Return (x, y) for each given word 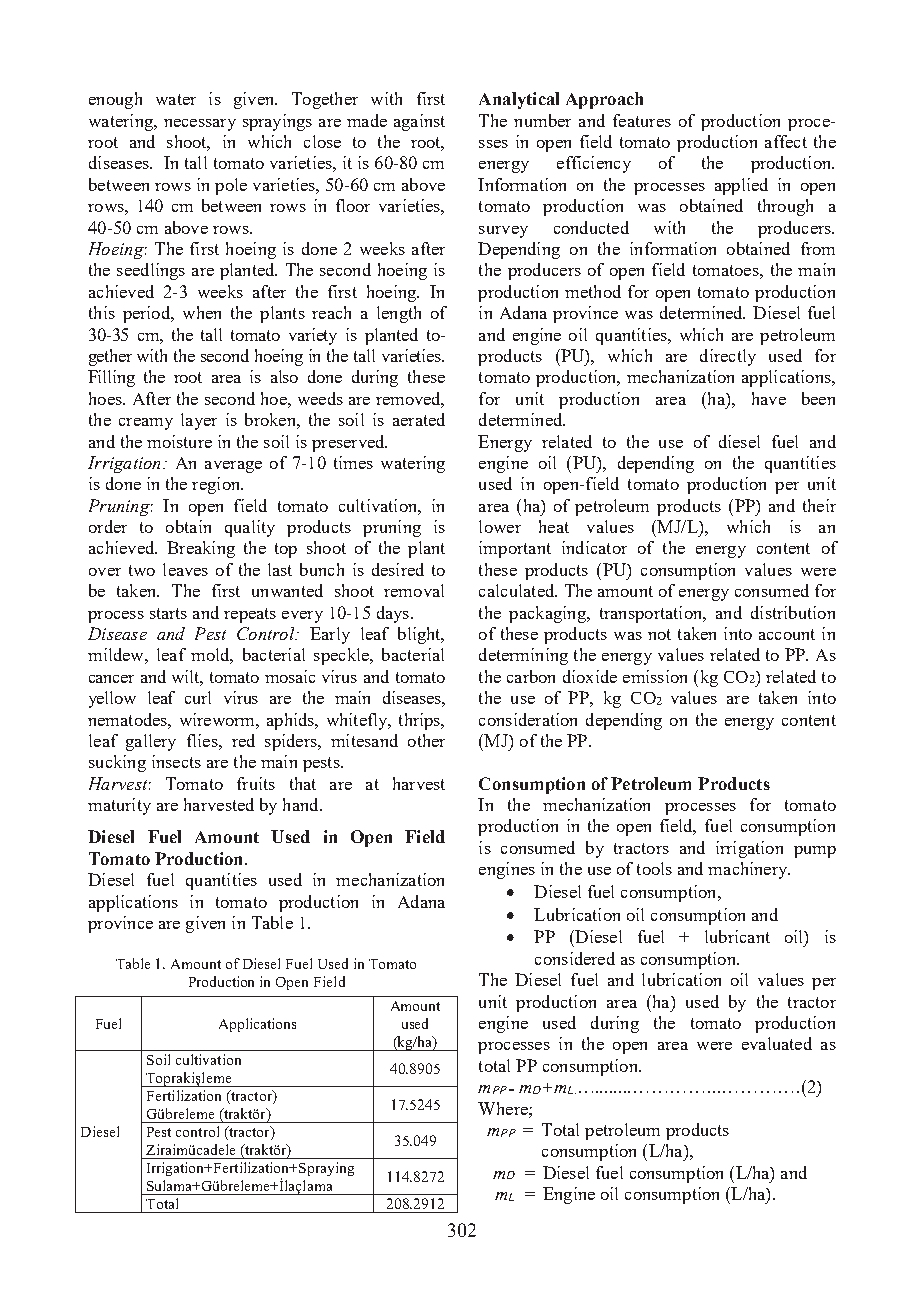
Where (504, 1108)
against (419, 122)
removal (414, 590)
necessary (200, 125)
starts (168, 613)
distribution (793, 612)
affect (786, 141)
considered (575, 958)
